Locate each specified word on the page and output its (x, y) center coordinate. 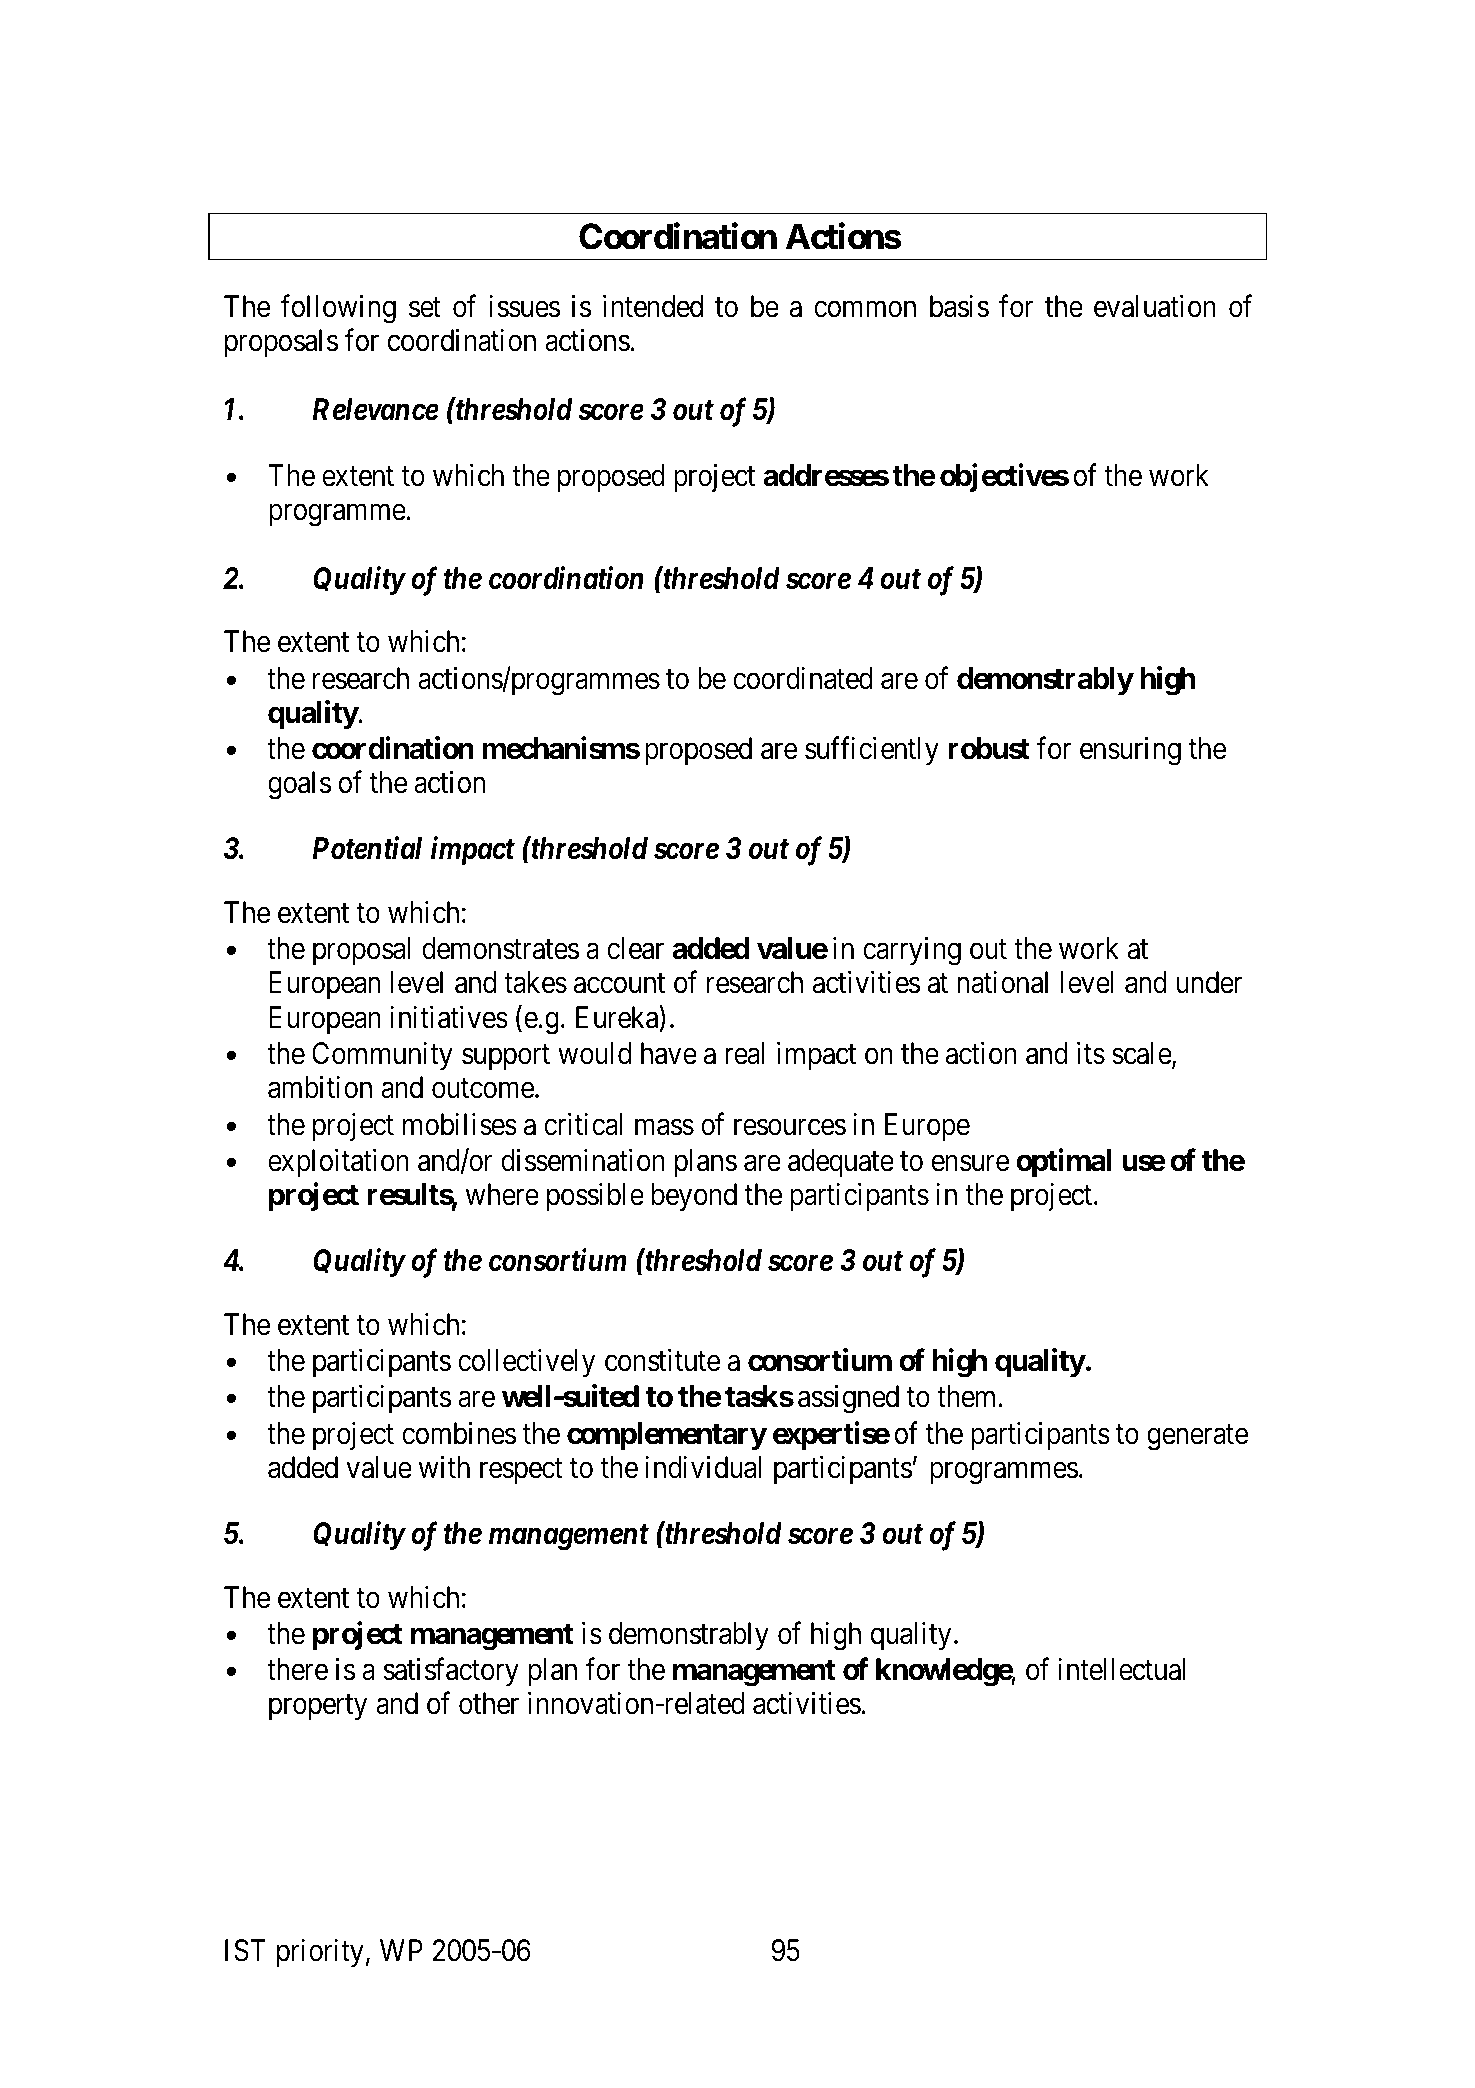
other (489, 1703)
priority (320, 1953)
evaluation (1155, 306)
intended (653, 306)
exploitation (338, 1163)
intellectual (1122, 1669)
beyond (694, 1197)
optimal (1064, 1163)
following (338, 309)
